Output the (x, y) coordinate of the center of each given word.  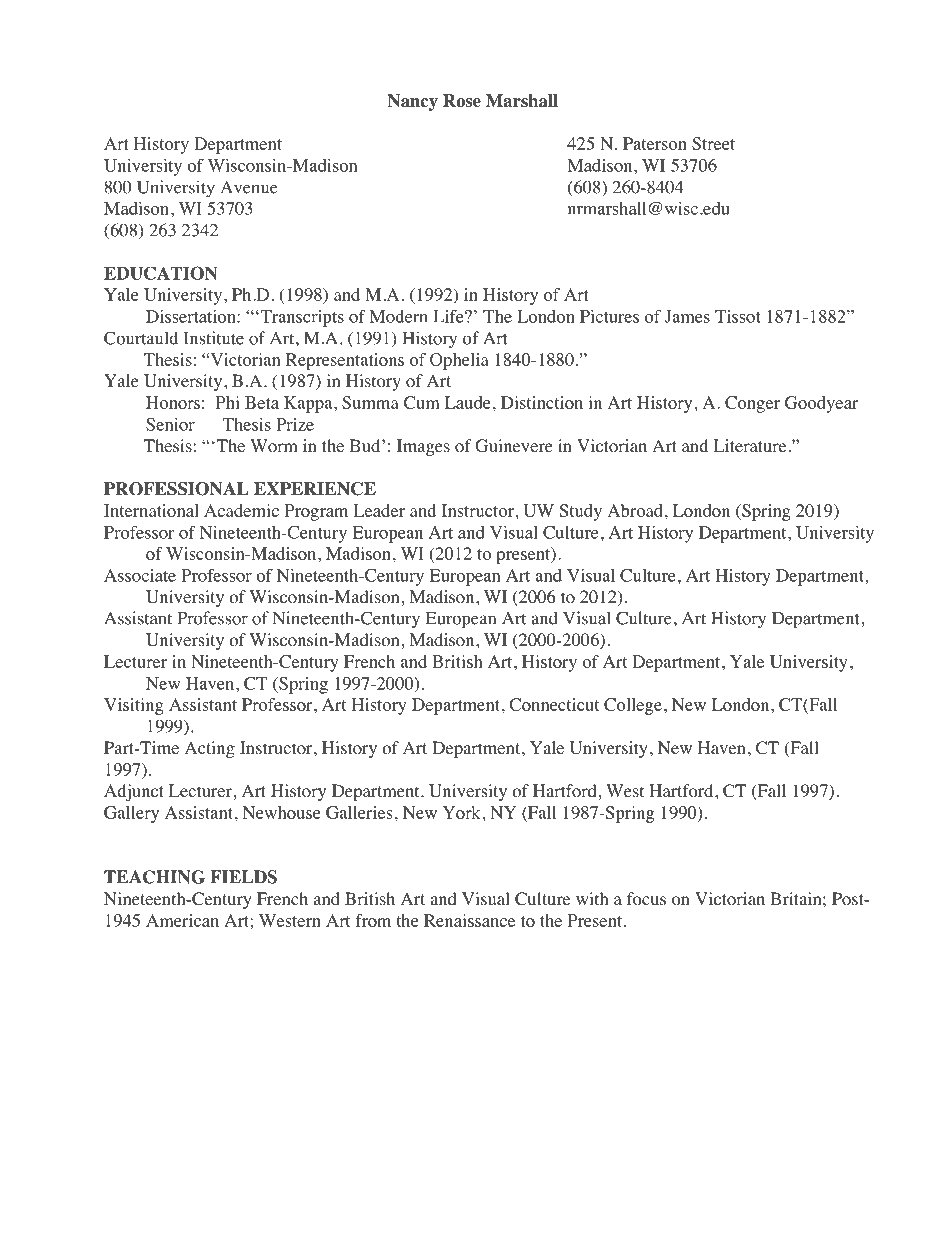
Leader (379, 510)
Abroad (635, 510)
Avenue (249, 187)
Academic (241, 510)
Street (713, 143)
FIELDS (244, 877)
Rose (462, 101)
